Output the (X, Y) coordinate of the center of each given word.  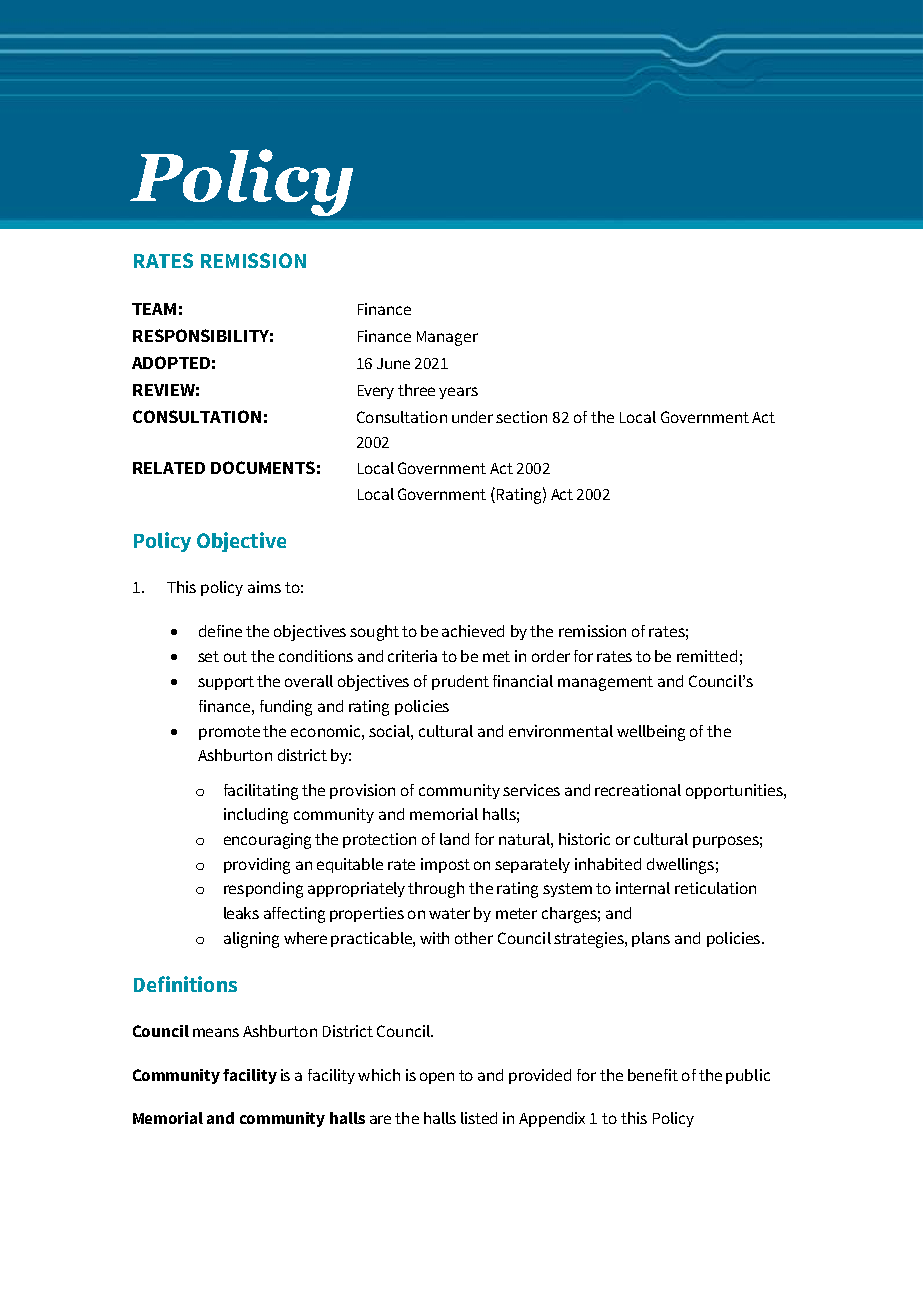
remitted (707, 656)
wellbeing (651, 733)
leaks (241, 913)
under (472, 417)
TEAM (154, 309)
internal (643, 888)
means (216, 1032)
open (437, 1078)
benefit (653, 1075)
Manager (447, 338)
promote (229, 733)
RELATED (169, 468)
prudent (460, 682)
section (521, 417)
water (449, 913)
